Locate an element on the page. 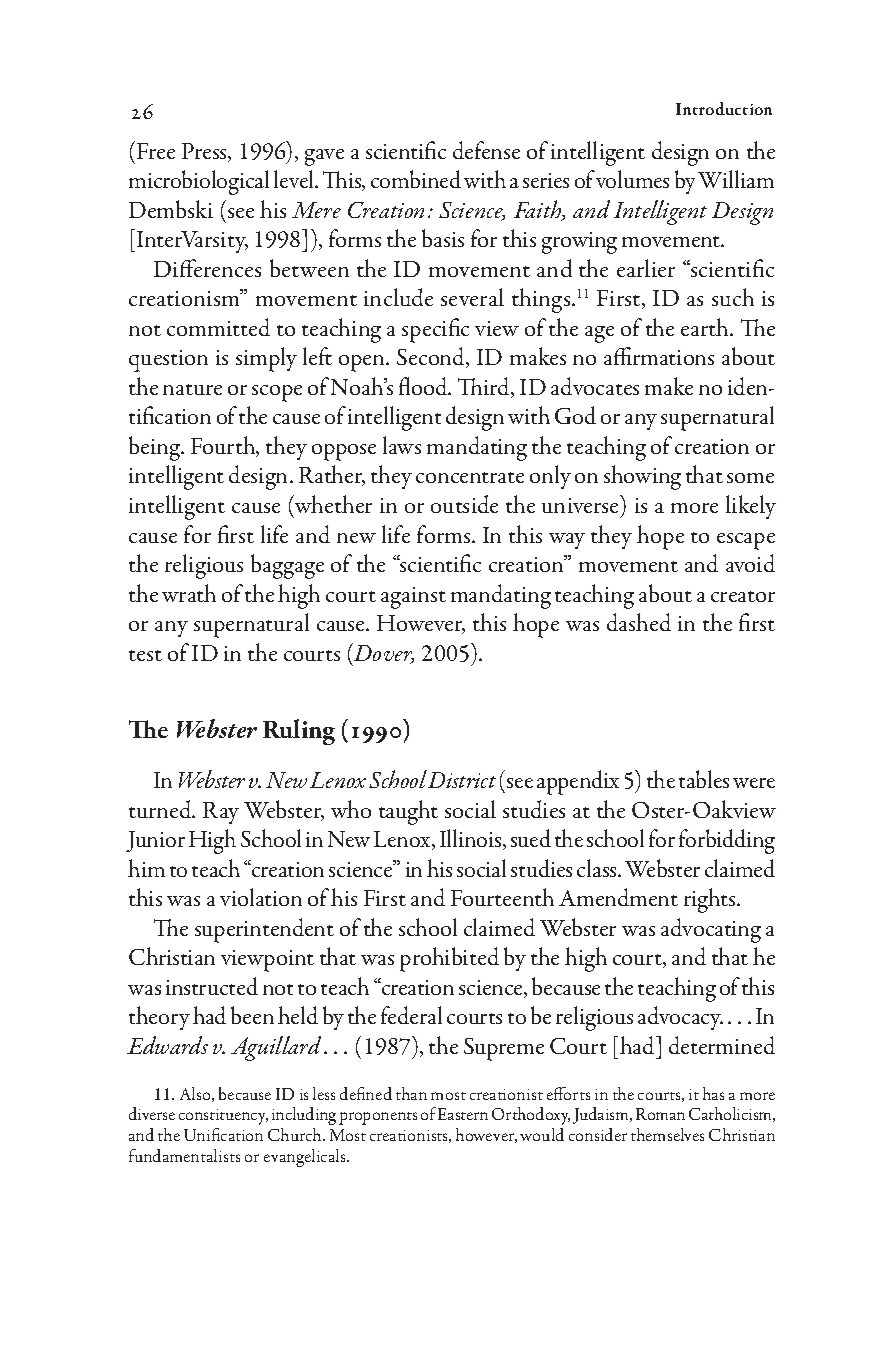 The height and width of the document is (1345, 896). Eastern is located at coordinates (463, 1114).
